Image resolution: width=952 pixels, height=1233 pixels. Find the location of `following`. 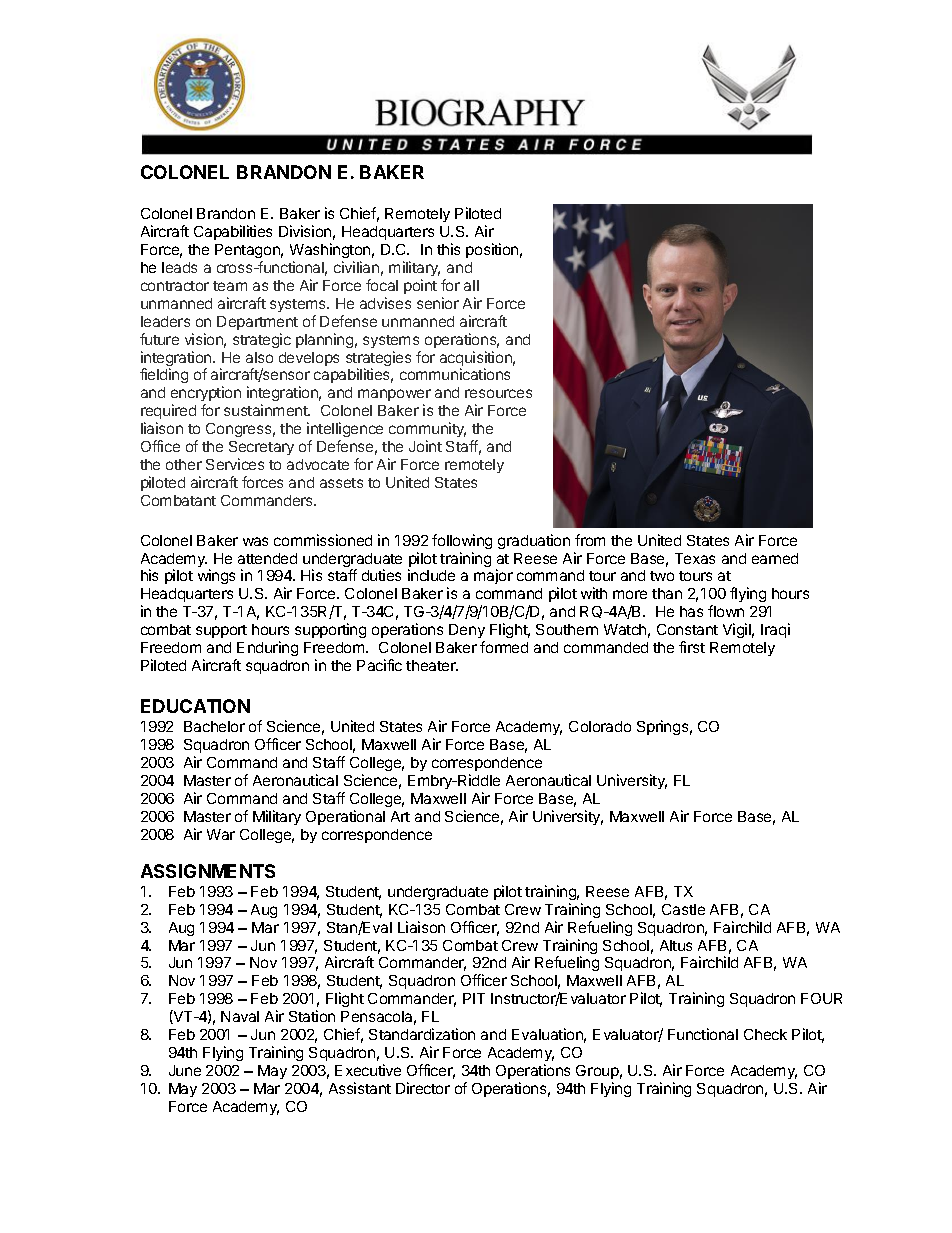

following is located at coordinates (462, 541).
